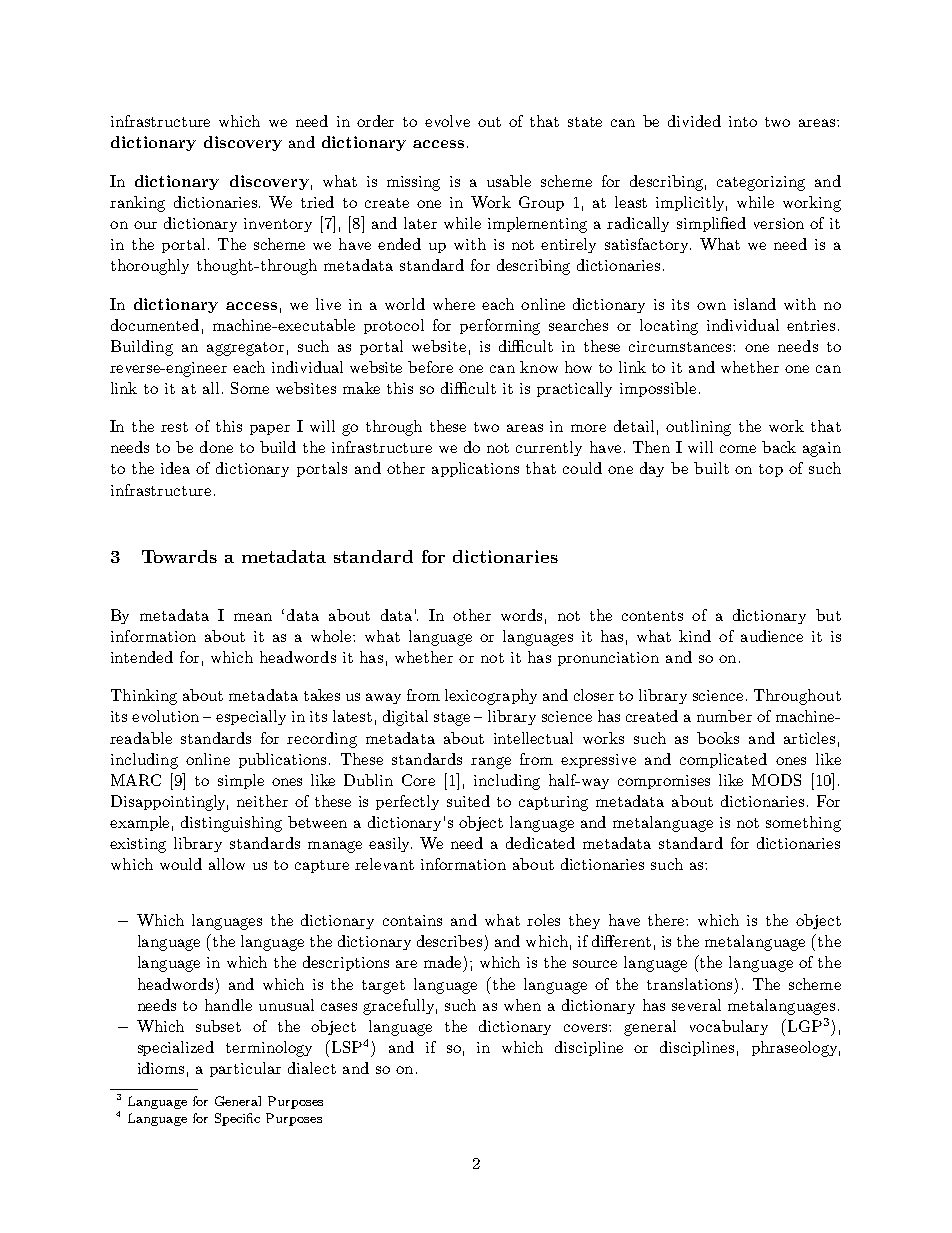 This page has height=1233, width=952. What do you see at coordinates (608, 659) in the page?
I see `pronunciation` at bounding box center [608, 659].
